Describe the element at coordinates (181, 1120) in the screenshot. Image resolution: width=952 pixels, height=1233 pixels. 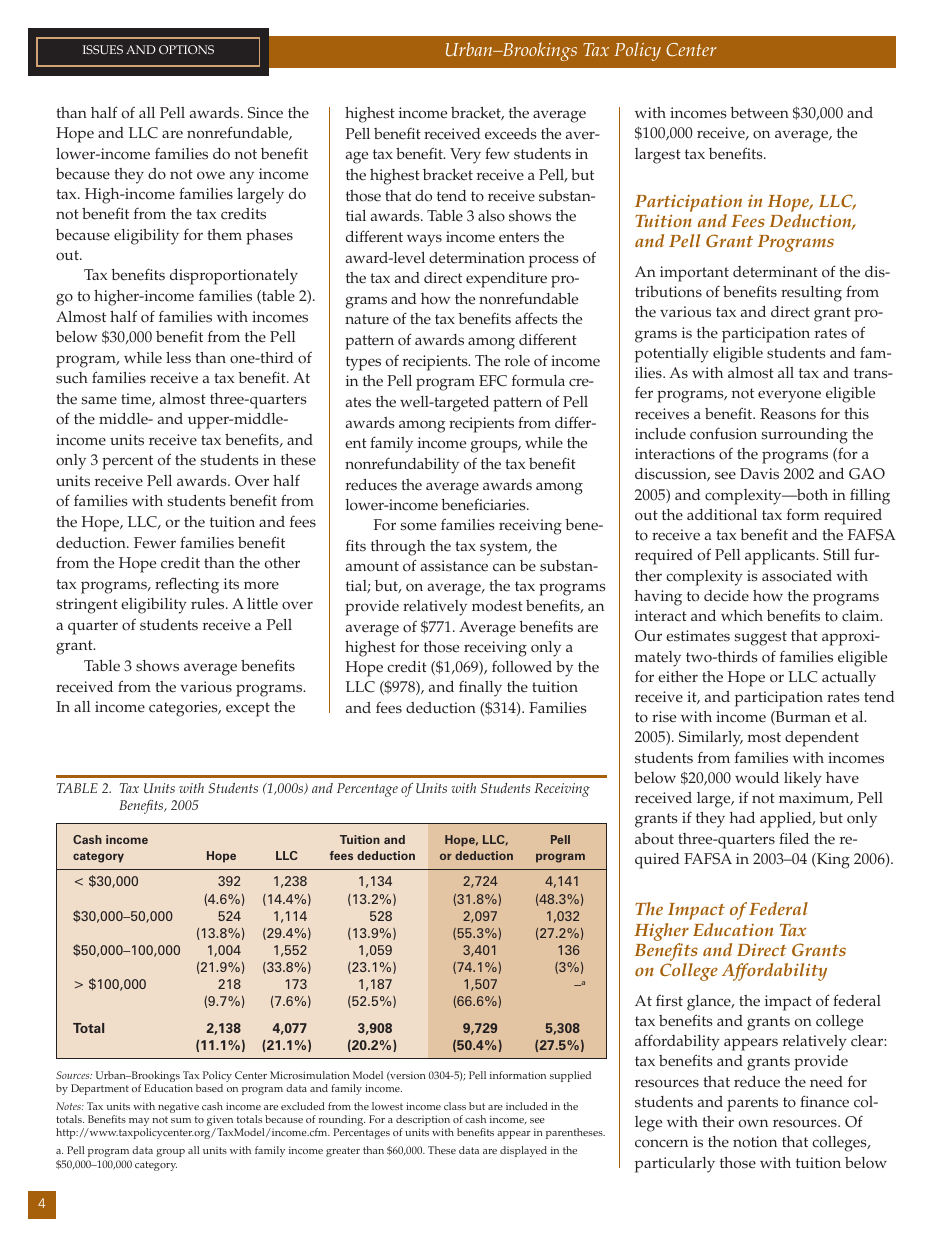
I see `sum` at that location.
